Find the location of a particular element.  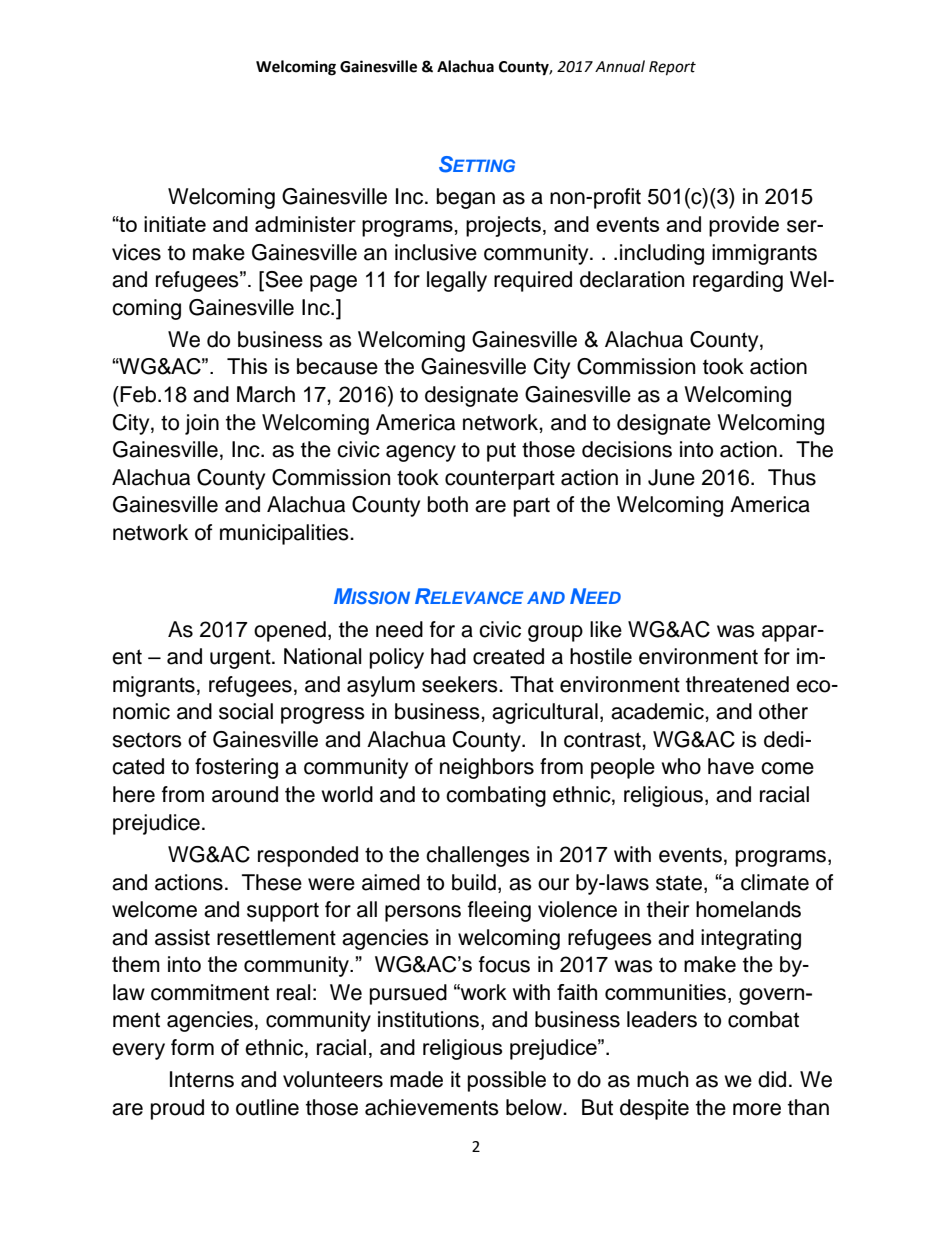

initiate is located at coordinates (175, 224).
